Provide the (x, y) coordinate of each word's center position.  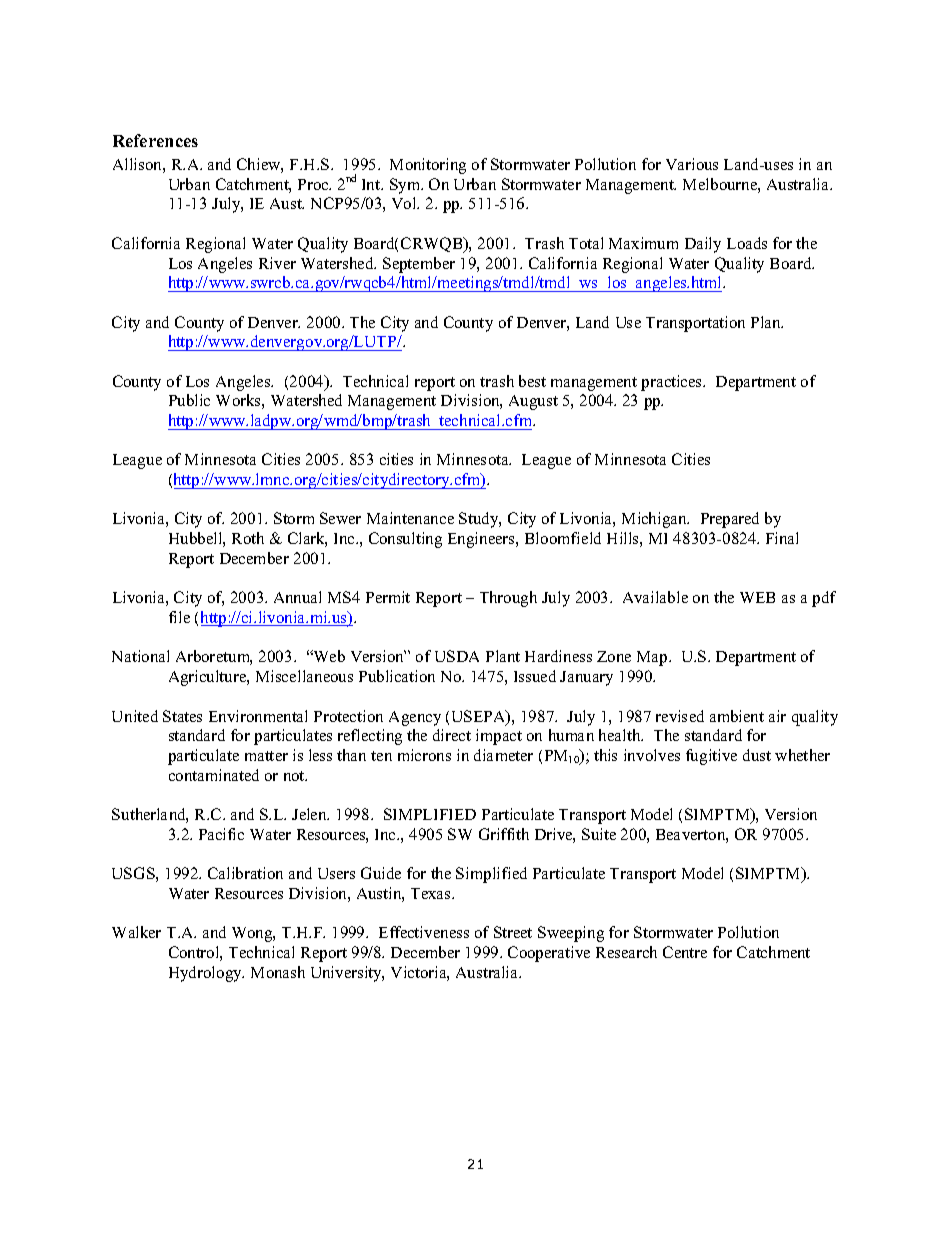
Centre (685, 952)
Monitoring (428, 166)
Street (513, 932)
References (155, 140)
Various (692, 164)
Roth (248, 538)
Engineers (482, 540)
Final (782, 538)
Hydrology (206, 974)
